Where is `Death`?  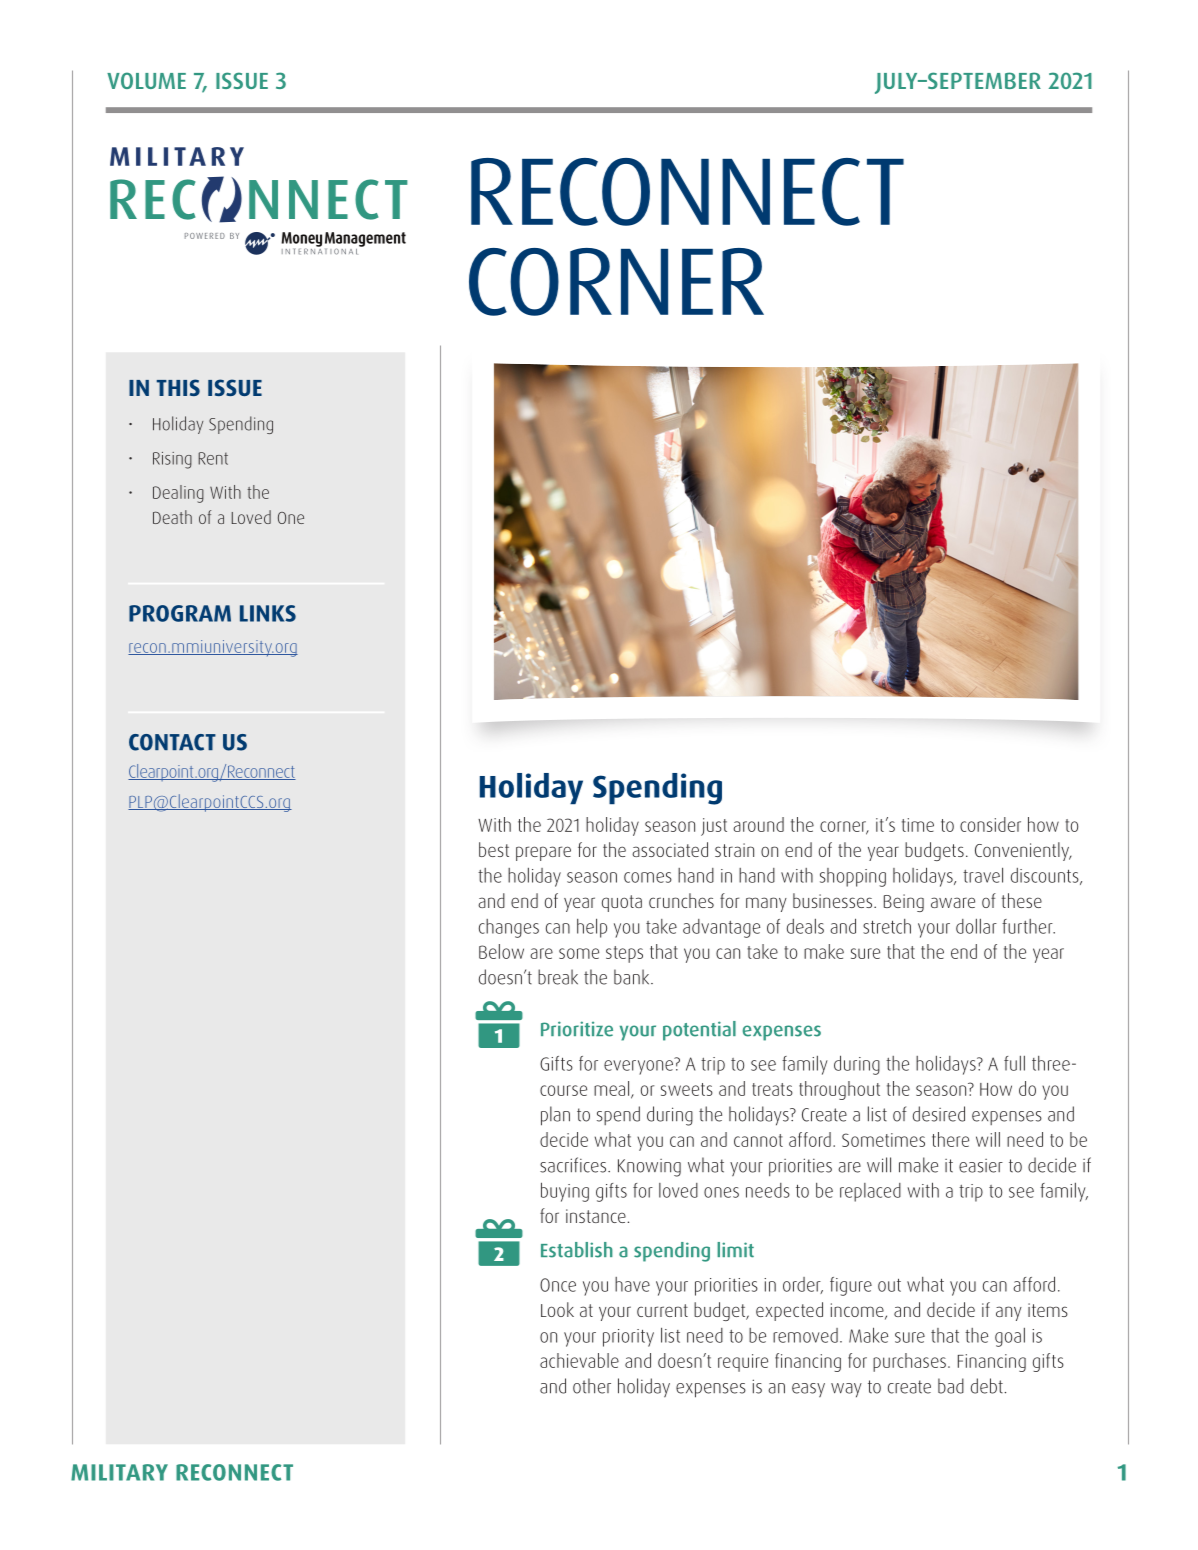 Death is located at coordinates (172, 517).
